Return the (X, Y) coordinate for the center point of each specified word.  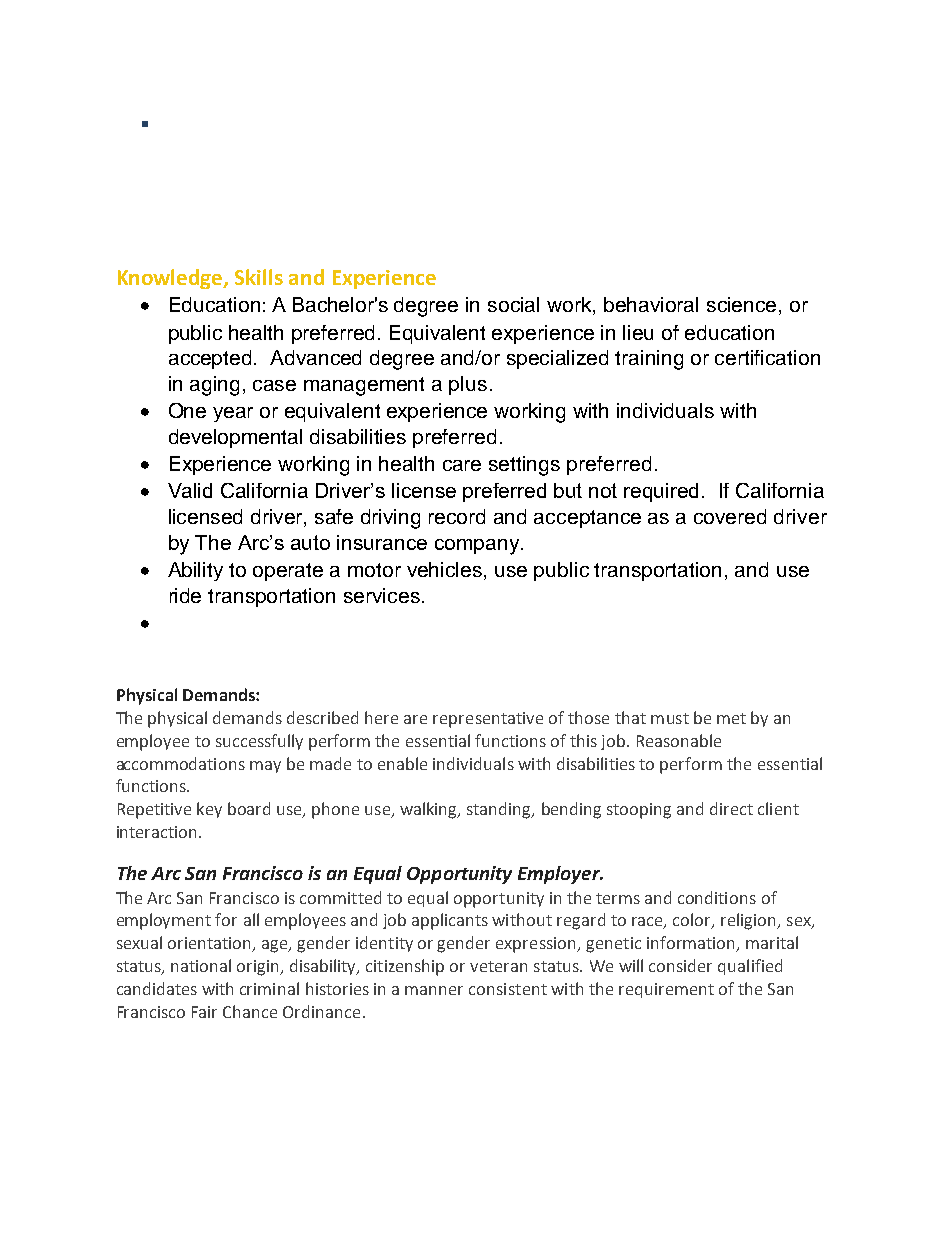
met (731, 718)
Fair (204, 1012)
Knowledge (171, 279)
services (382, 595)
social (513, 304)
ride (185, 595)
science (741, 304)
